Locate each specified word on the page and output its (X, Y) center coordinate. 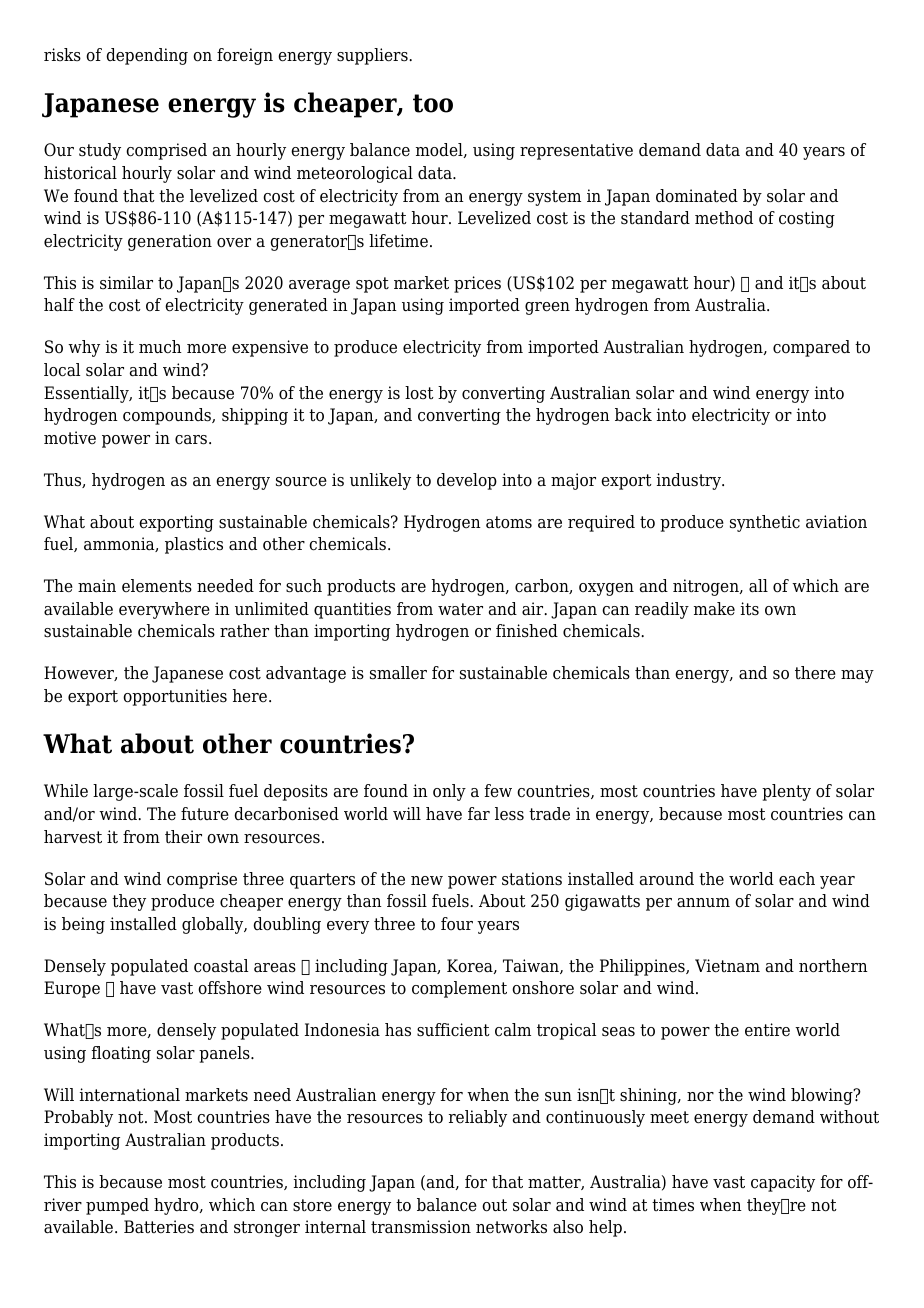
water (460, 609)
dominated (697, 196)
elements (157, 586)
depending (147, 56)
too (433, 103)
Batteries (159, 1227)
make (714, 609)
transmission (421, 1227)
